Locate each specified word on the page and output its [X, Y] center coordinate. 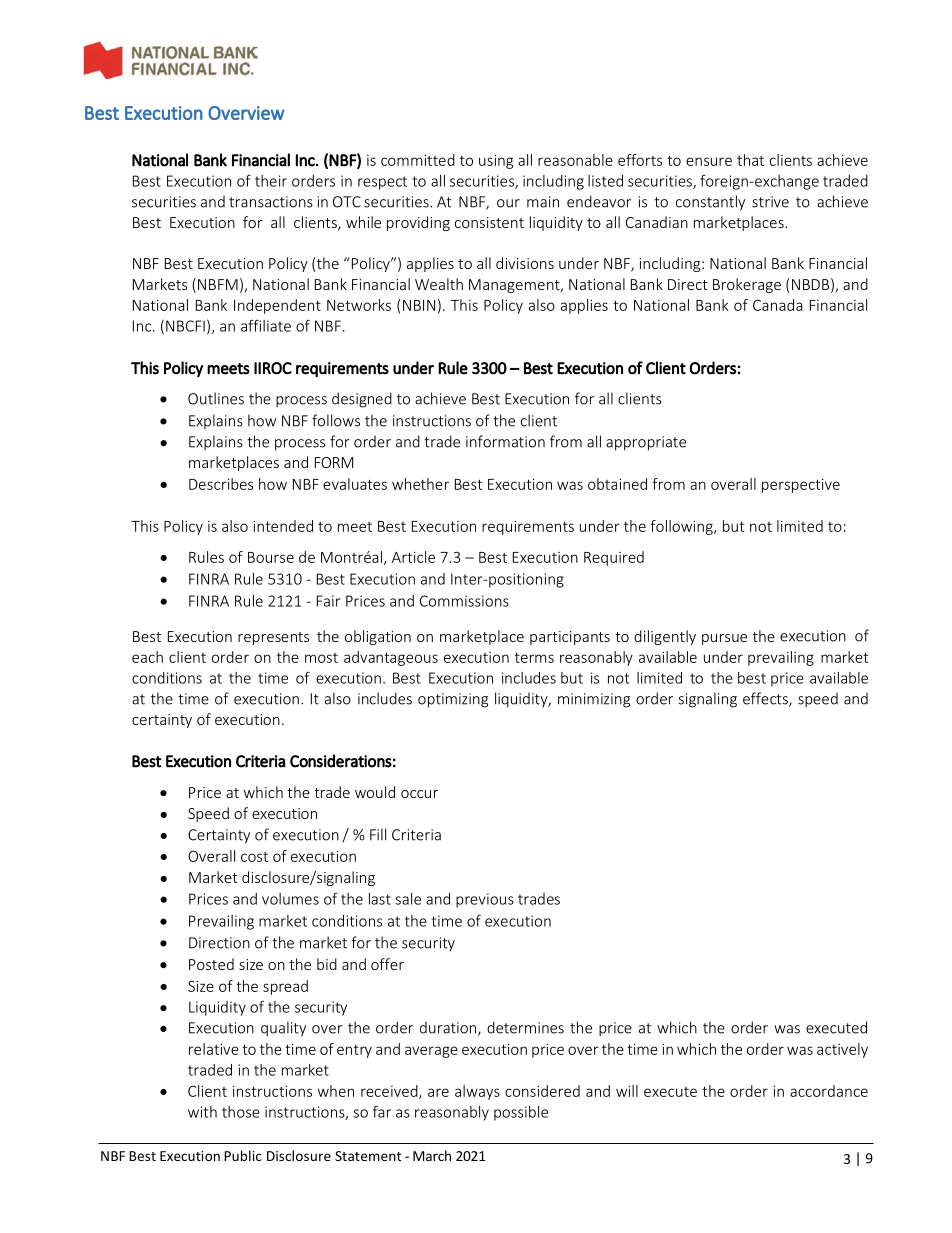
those [241, 1112]
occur [419, 794]
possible [521, 1113]
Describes [221, 484]
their [271, 181]
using [496, 162]
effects [766, 699]
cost [254, 857]
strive [770, 202]
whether [420, 484]
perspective [801, 486]
